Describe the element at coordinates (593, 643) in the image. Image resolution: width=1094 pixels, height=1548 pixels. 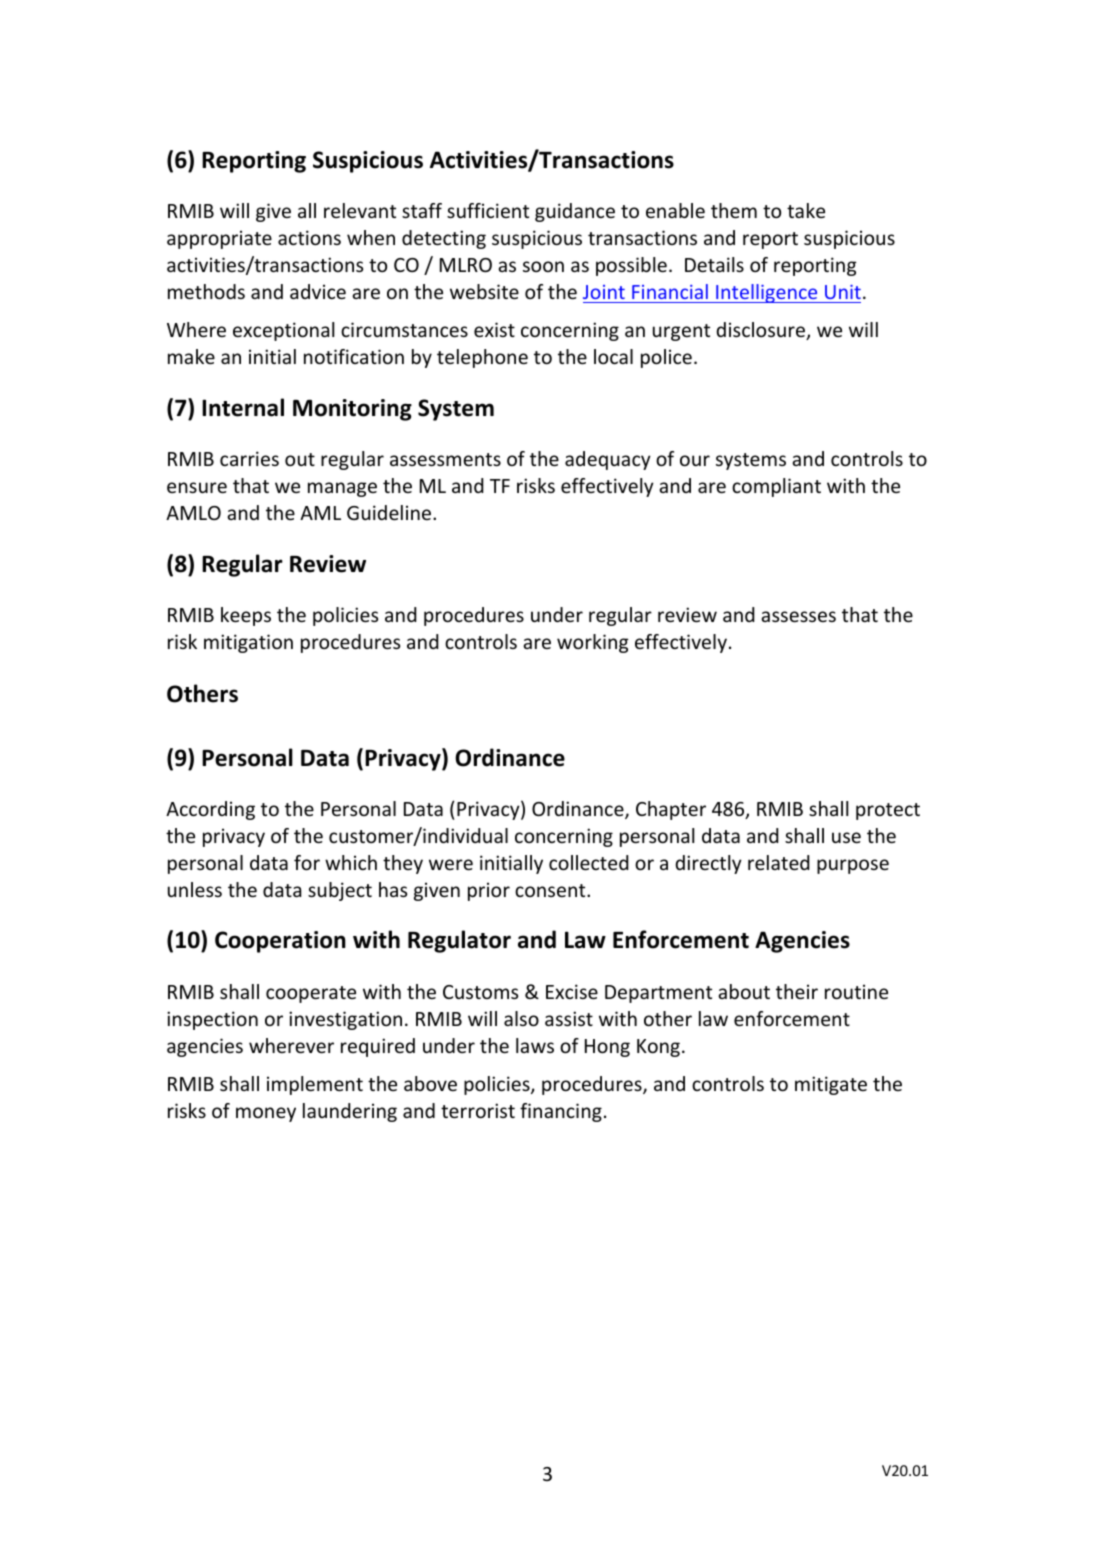
I see `working` at that location.
